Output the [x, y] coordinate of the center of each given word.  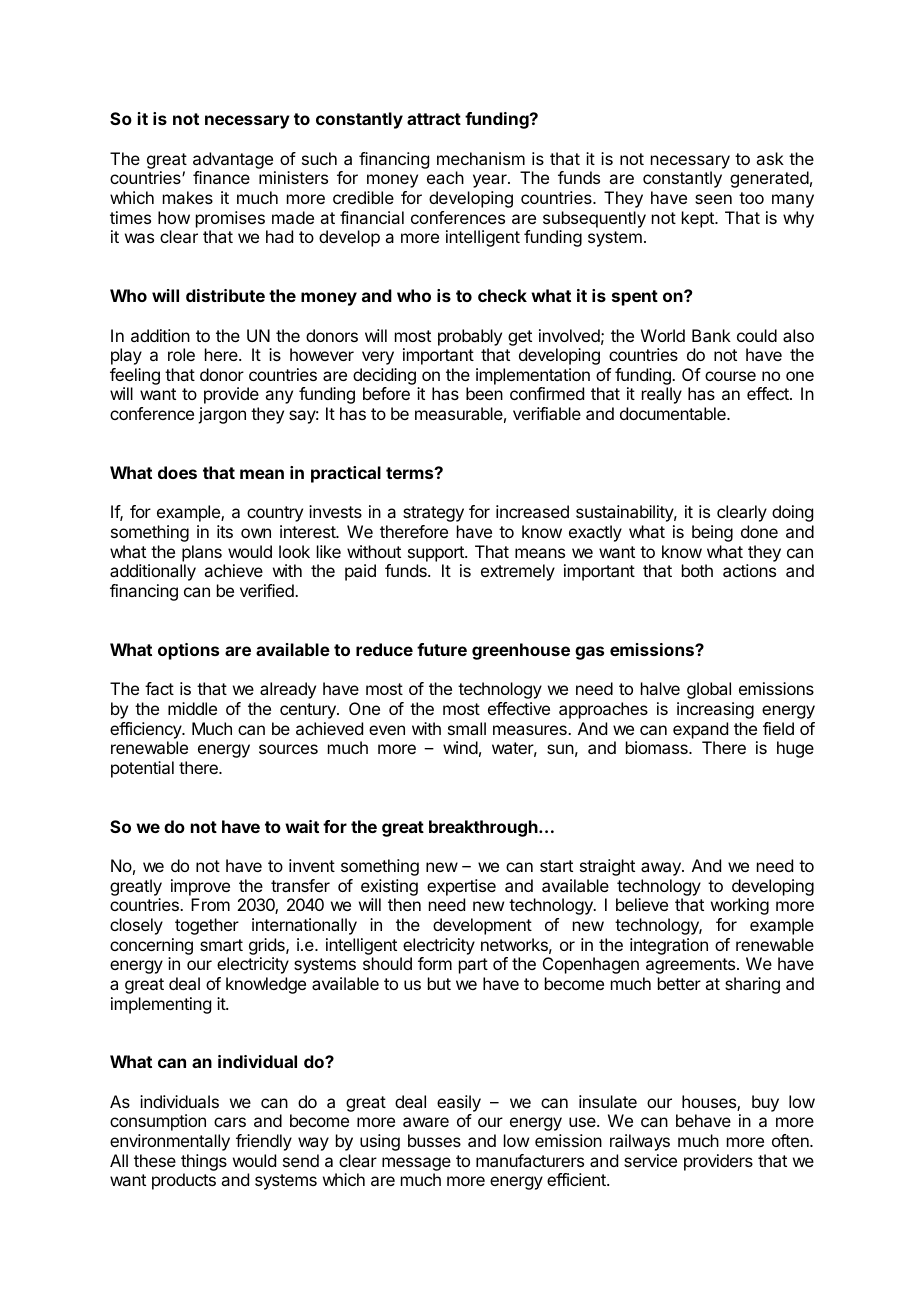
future [442, 649]
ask [770, 158]
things [204, 1164]
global [709, 690]
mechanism [481, 158]
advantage [233, 160]
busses [434, 1140]
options [188, 651]
